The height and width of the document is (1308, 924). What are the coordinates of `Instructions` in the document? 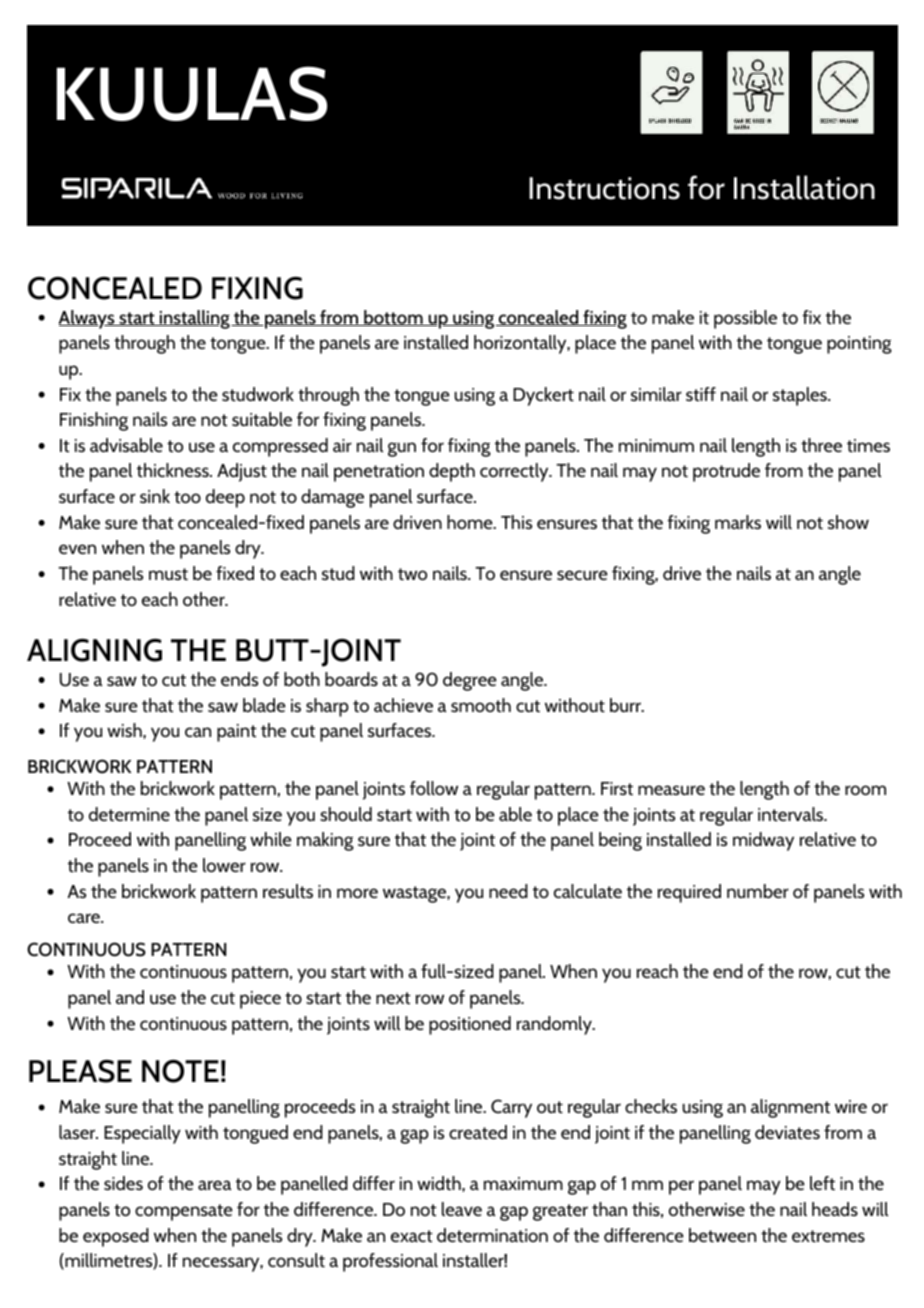 It's located at (604, 188).
